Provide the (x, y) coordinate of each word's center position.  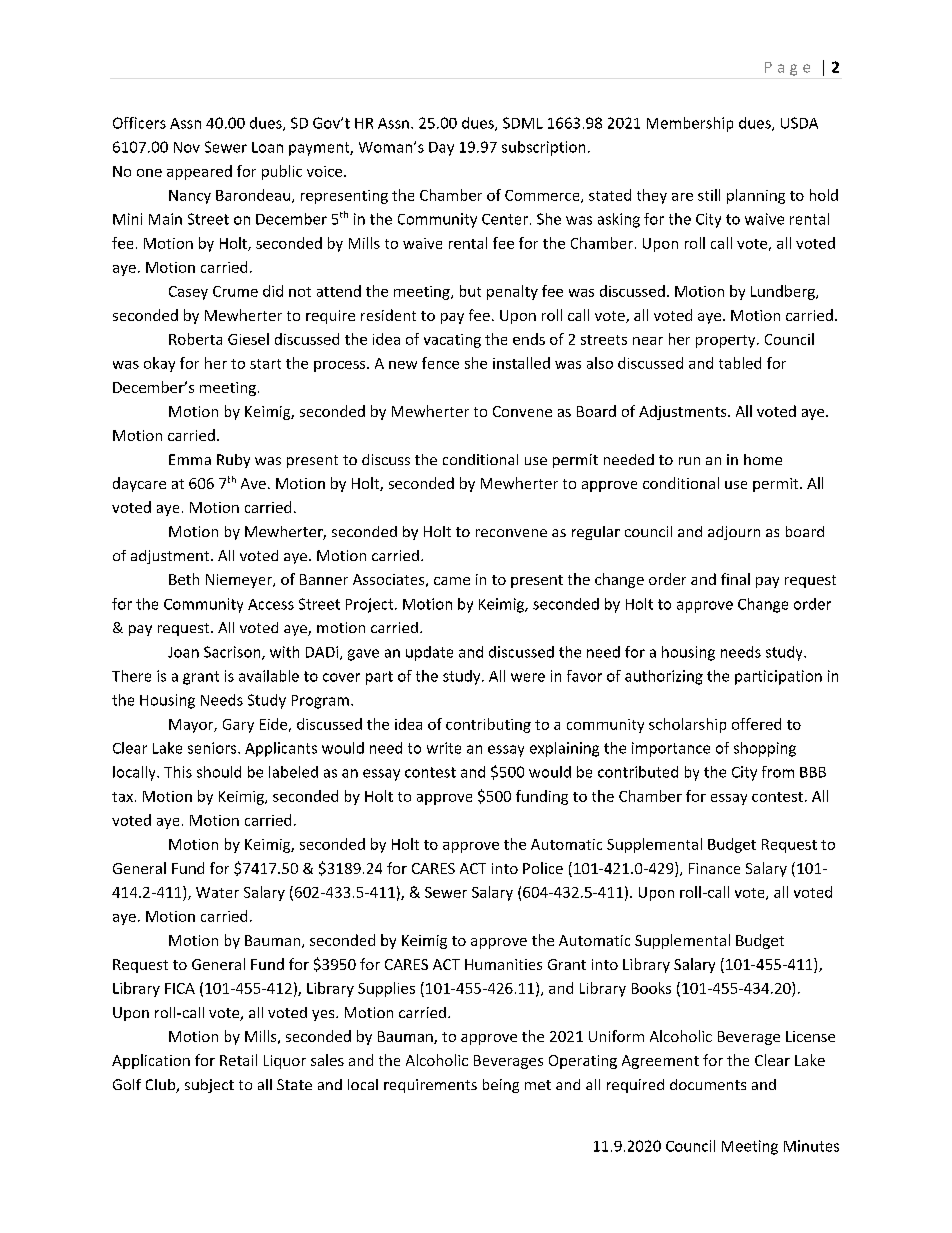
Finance (714, 868)
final (735, 579)
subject (209, 1086)
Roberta (195, 339)
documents (708, 1084)
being (501, 1086)
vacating (452, 341)
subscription (543, 148)
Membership (690, 124)
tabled (740, 363)
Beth (184, 579)
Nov (187, 147)
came (452, 581)
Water (217, 892)
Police (543, 868)
